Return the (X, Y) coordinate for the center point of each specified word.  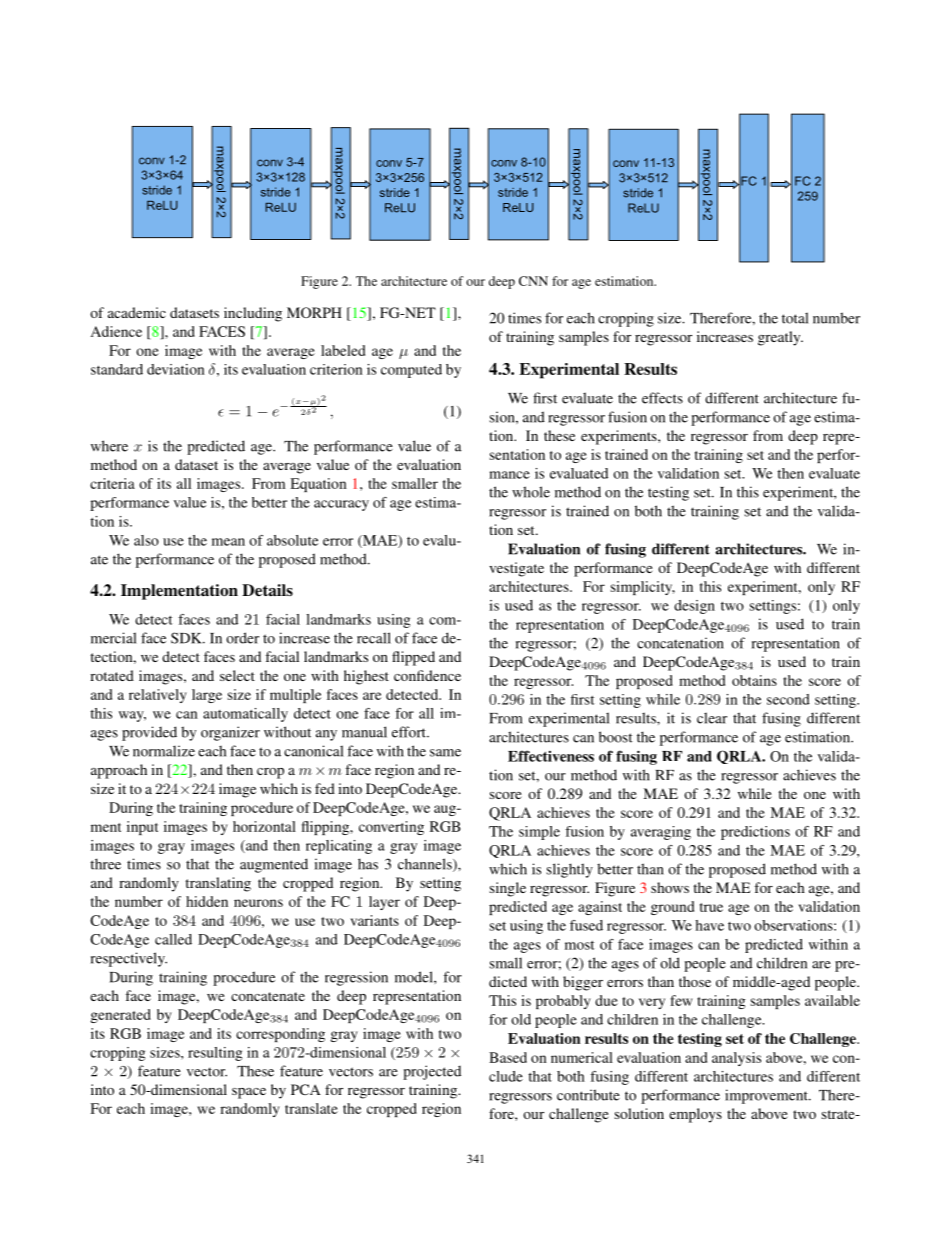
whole (531, 492)
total (795, 318)
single (508, 889)
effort (410, 732)
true (711, 907)
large (207, 696)
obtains (754, 680)
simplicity (643, 588)
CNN (533, 281)
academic (137, 312)
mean (228, 542)
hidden (207, 901)
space (249, 1093)
